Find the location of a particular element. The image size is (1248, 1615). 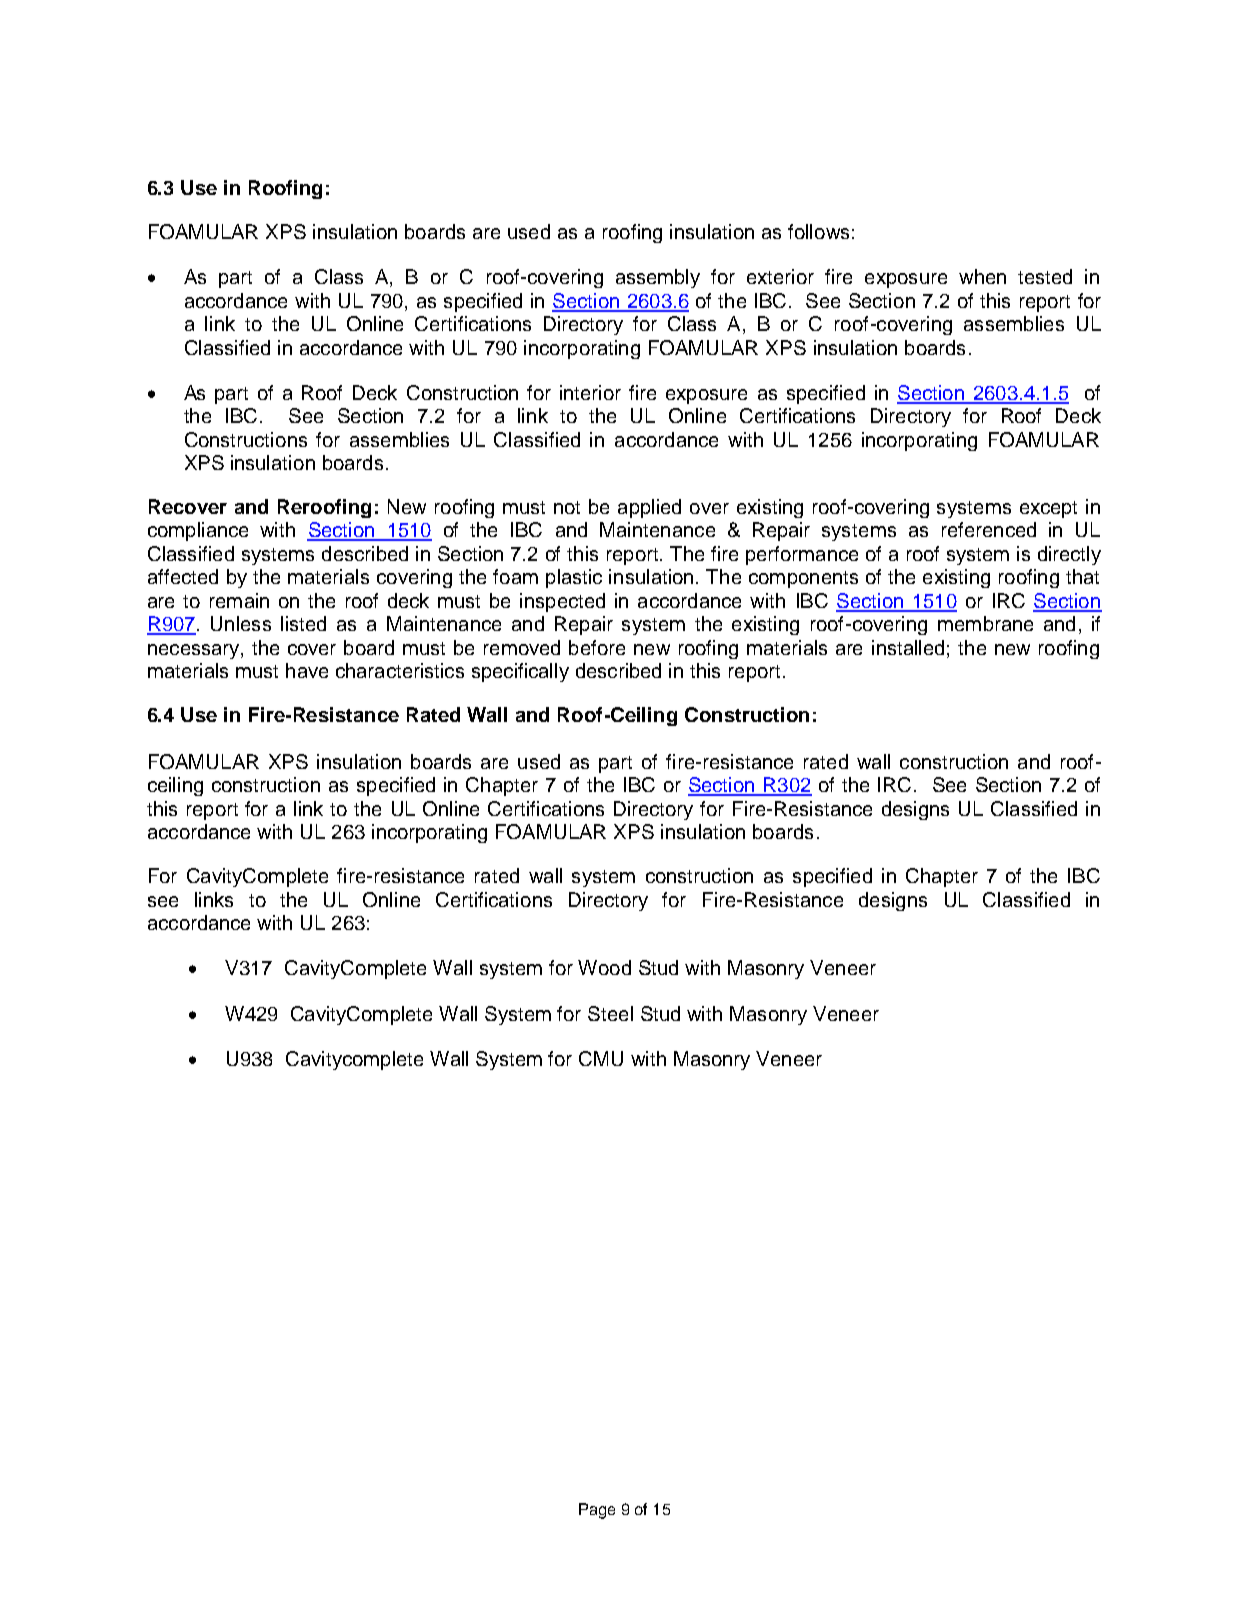

Wood is located at coordinates (604, 967).
